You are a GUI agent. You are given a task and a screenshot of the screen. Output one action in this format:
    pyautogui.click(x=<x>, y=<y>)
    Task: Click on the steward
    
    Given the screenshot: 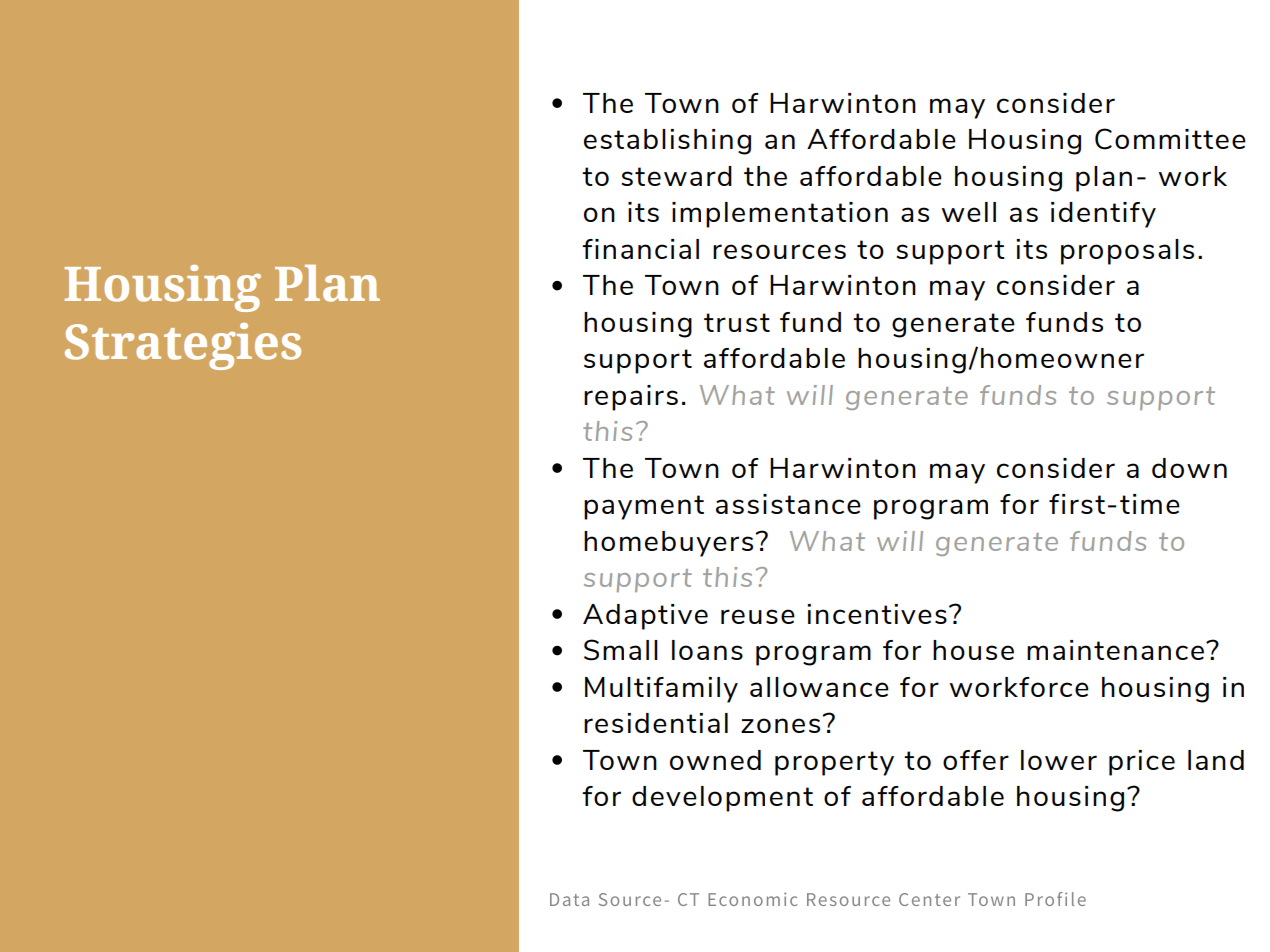 What is the action you would take?
    pyautogui.click(x=676, y=176)
